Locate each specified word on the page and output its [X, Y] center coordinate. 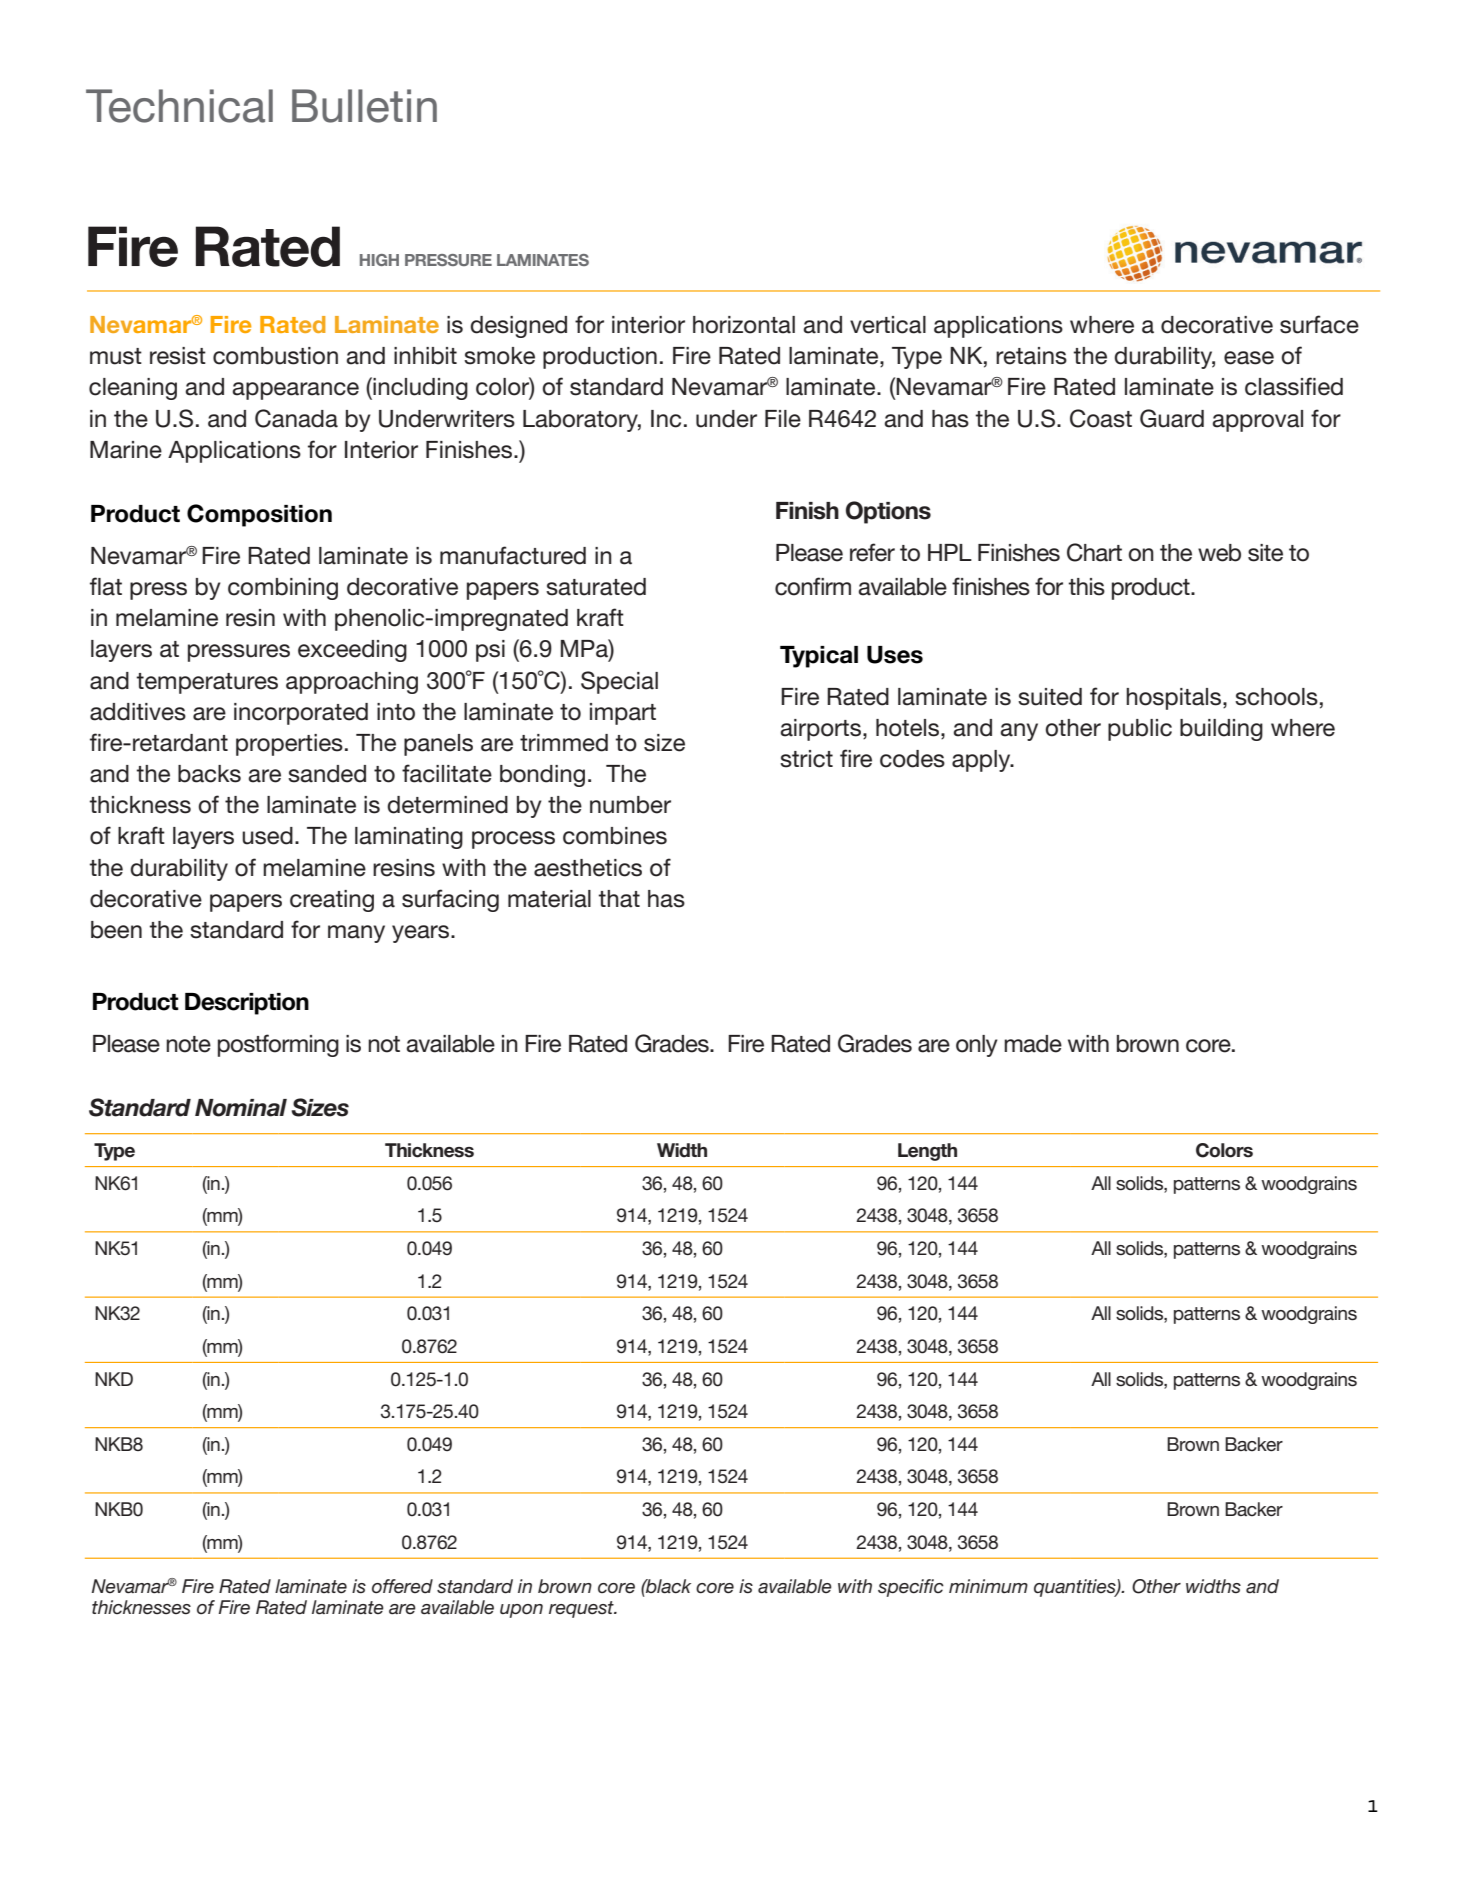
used [267, 836]
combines [615, 836]
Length [927, 1152]
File [783, 419]
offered [402, 1586]
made [1033, 1044]
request [582, 1609]
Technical [179, 106]
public [1140, 730]
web [1219, 553]
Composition [259, 515]
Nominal [241, 1108]
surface [1319, 324]
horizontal [744, 325]
